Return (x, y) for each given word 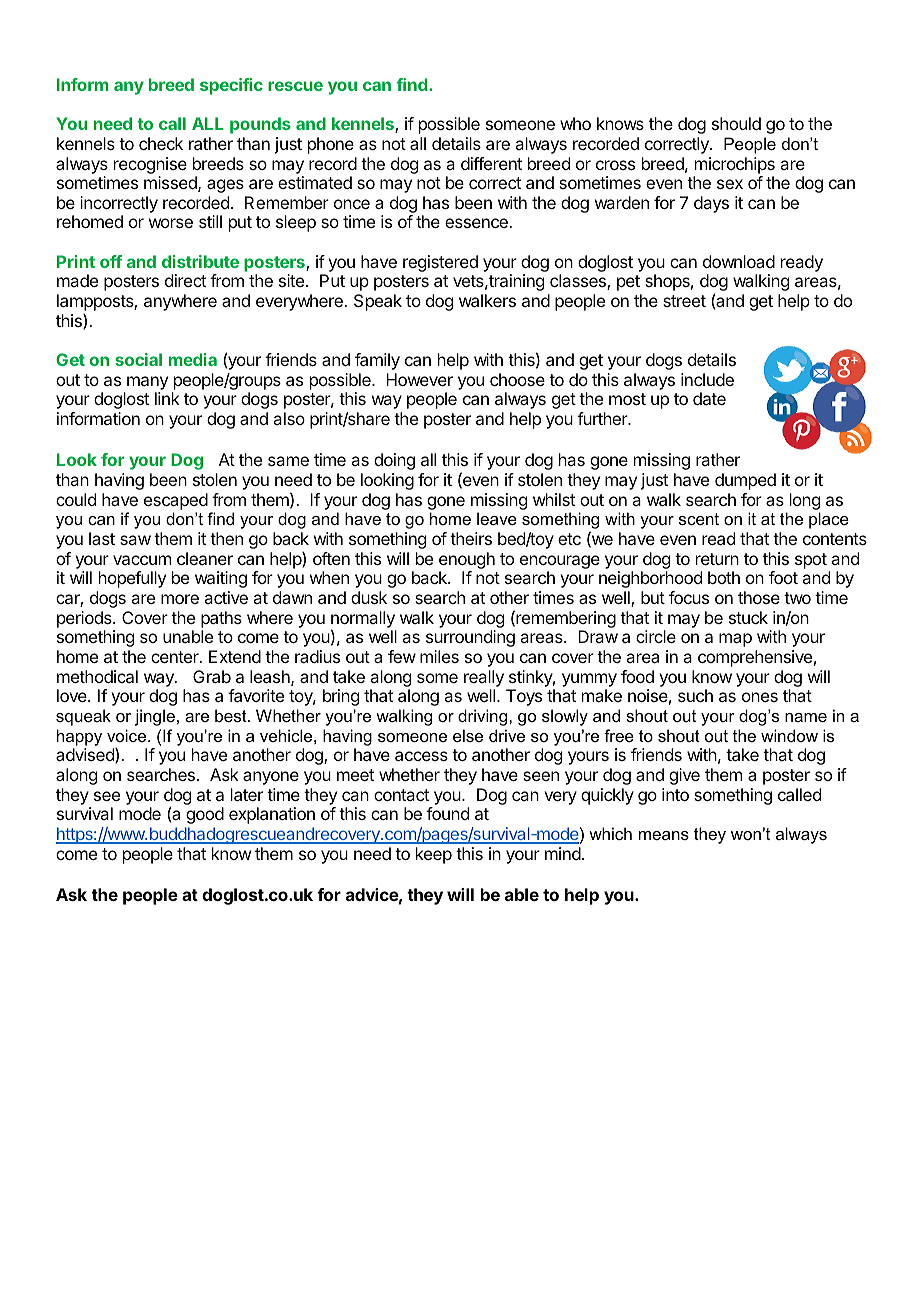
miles (439, 656)
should (736, 123)
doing (394, 461)
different (491, 163)
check (161, 143)
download (739, 261)
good (205, 815)
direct (185, 280)
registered (440, 263)
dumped (745, 481)
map (735, 640)
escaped (176, 501)
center (176, 657)
